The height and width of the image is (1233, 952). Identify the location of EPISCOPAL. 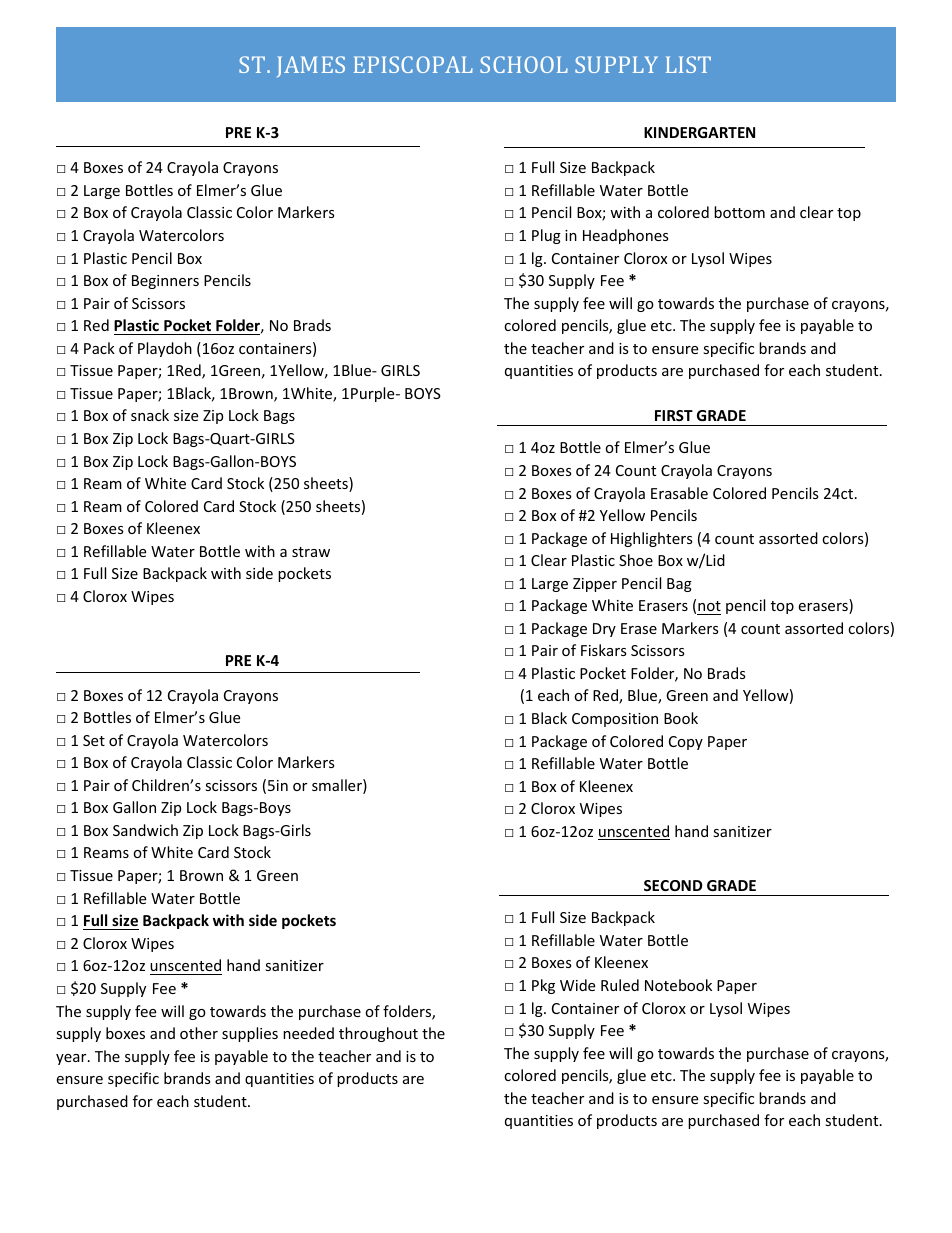
(413, 64).
